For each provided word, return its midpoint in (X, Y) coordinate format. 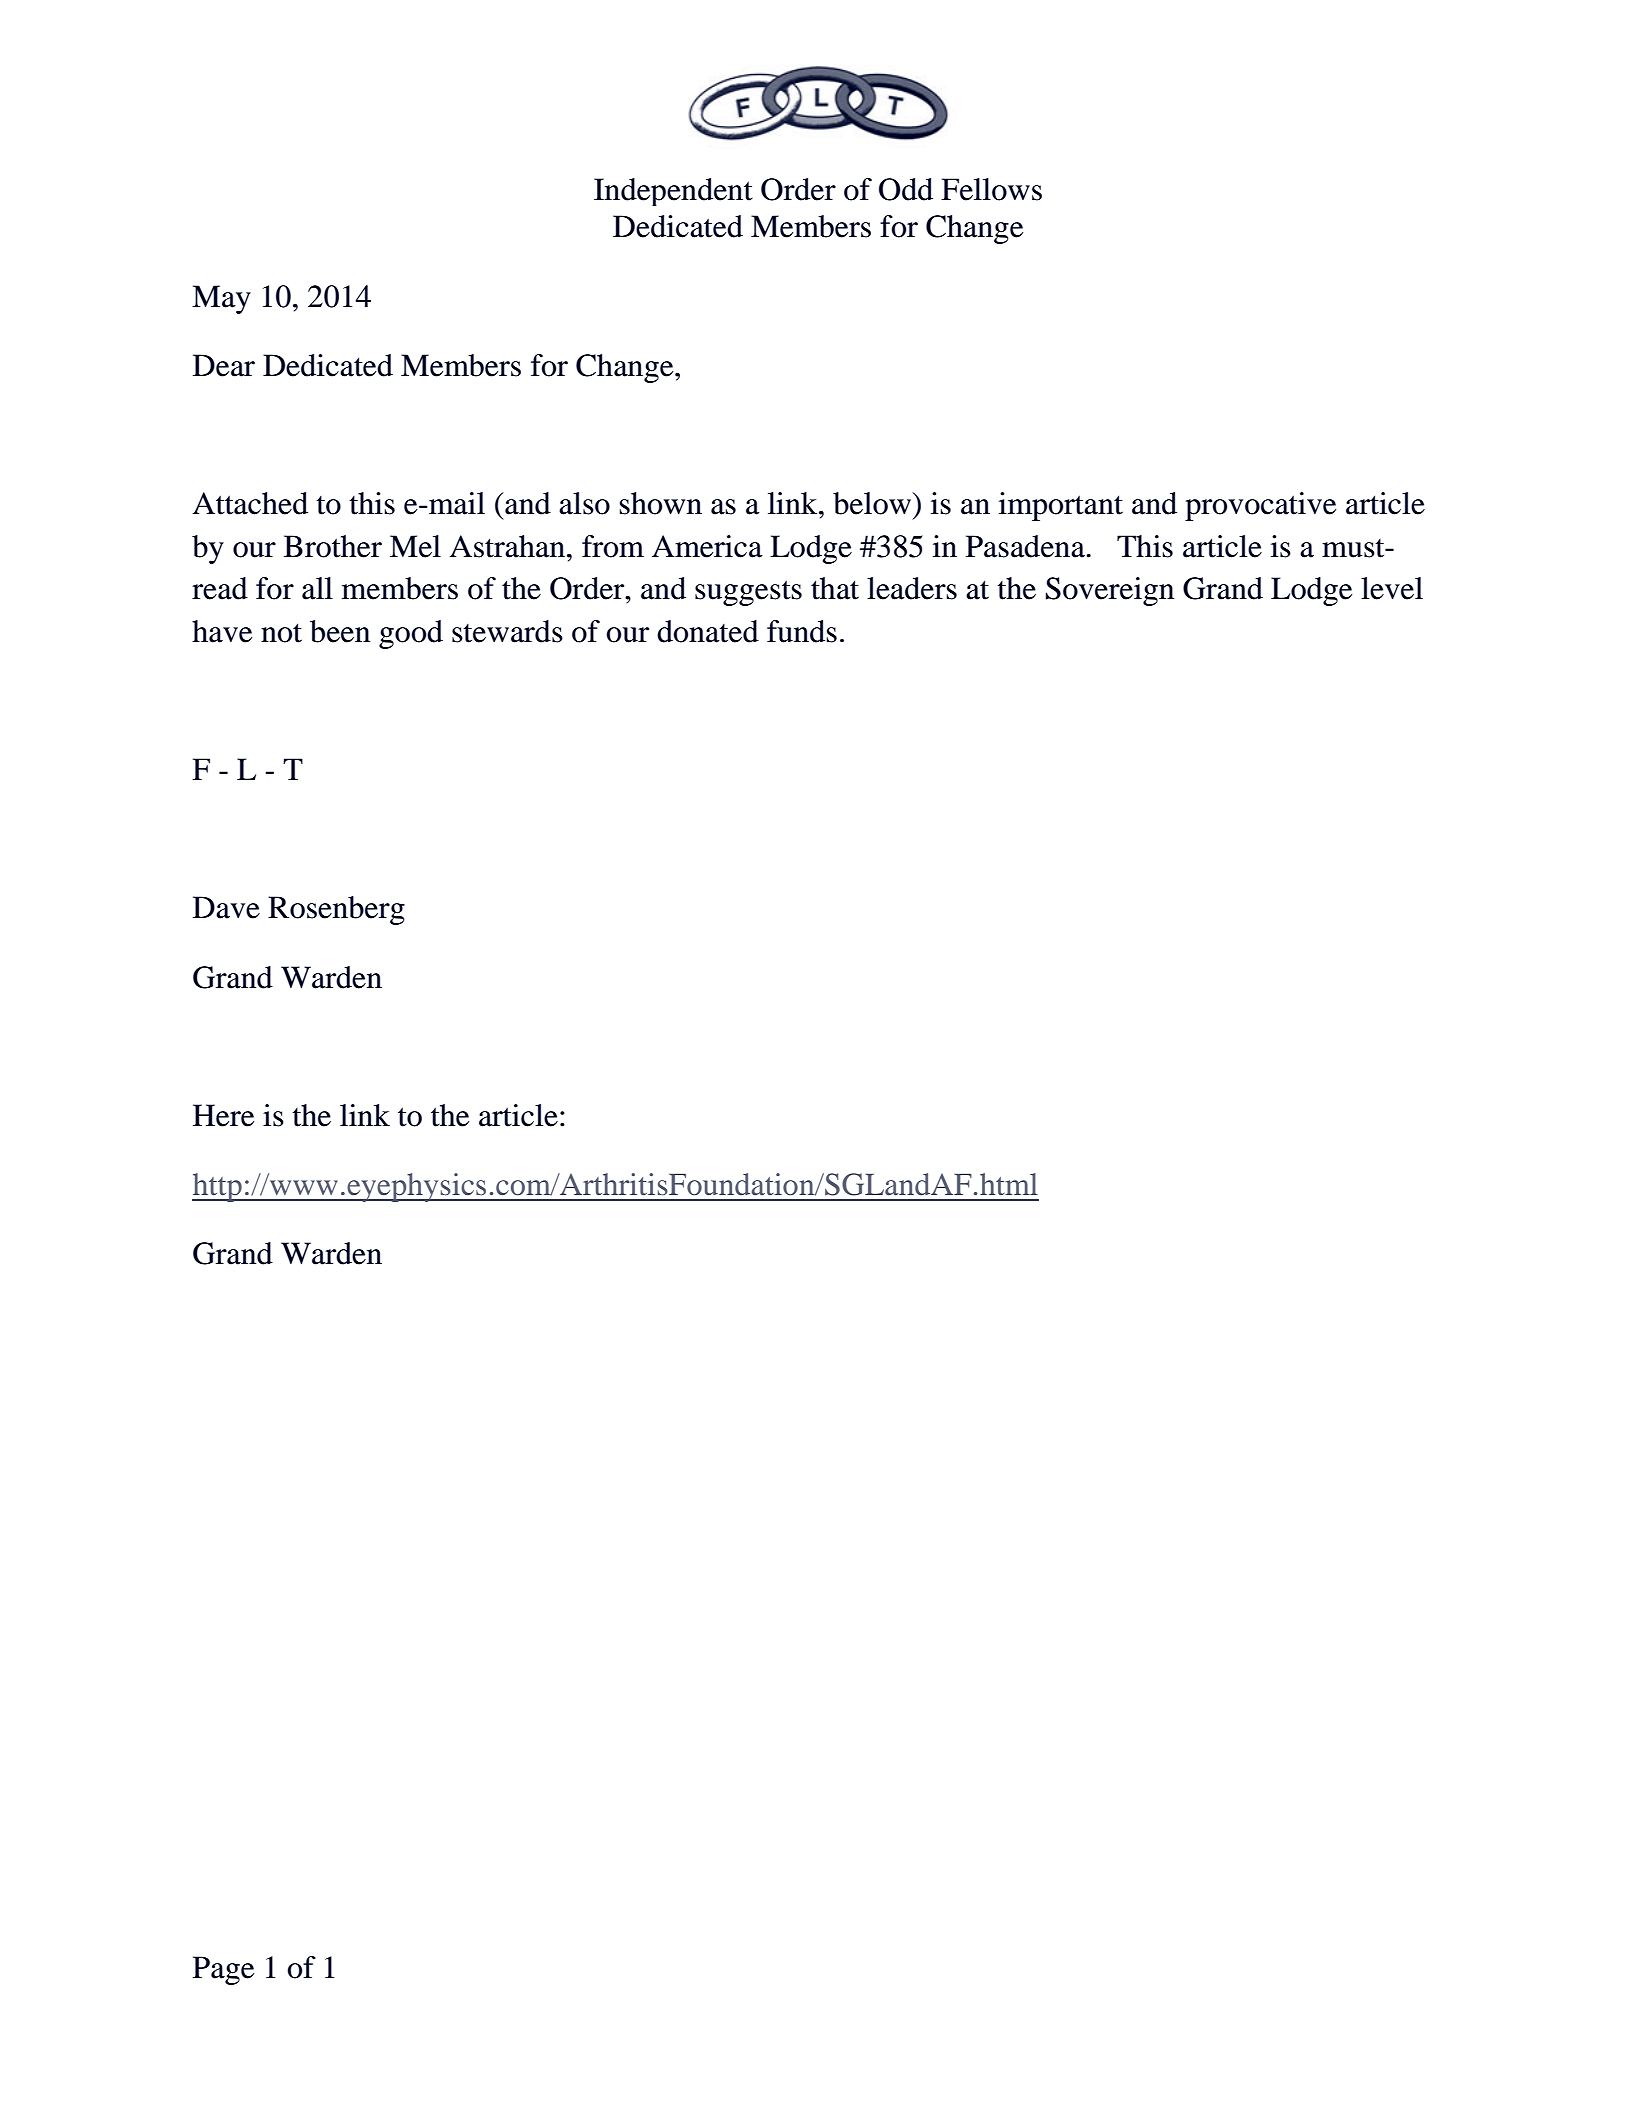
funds (802, 631)
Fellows (991, 189)
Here (223, 1115)
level (1392, 588)
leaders (912, 588)
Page (223, 1970)
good (411, 634)
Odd (906, 189)
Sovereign (1110, 591)
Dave (226, 907)
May (221, 299)
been (340, 631)
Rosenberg (336, 910)
